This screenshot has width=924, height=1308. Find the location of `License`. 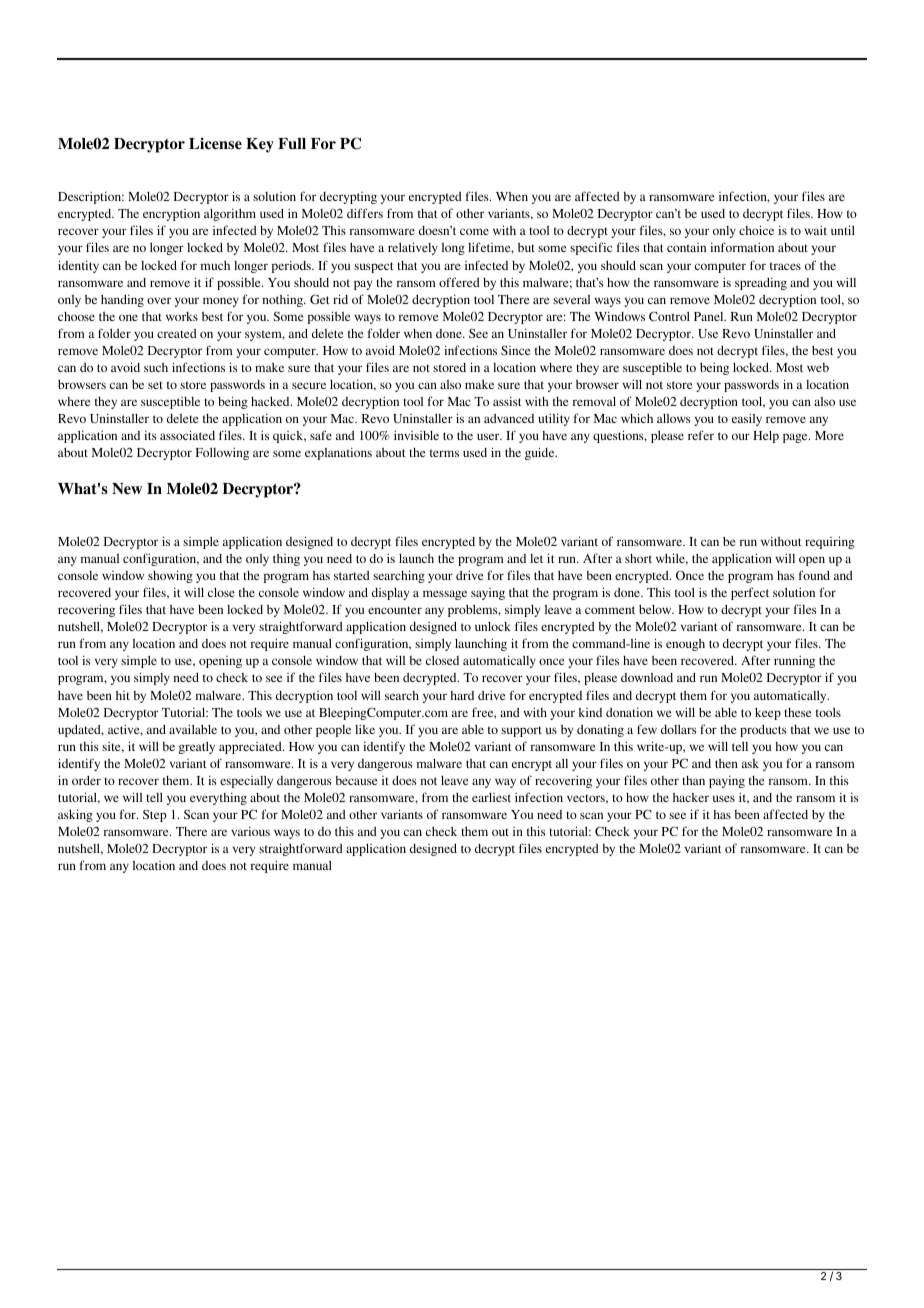

License is located at coordinates (215, 143).
